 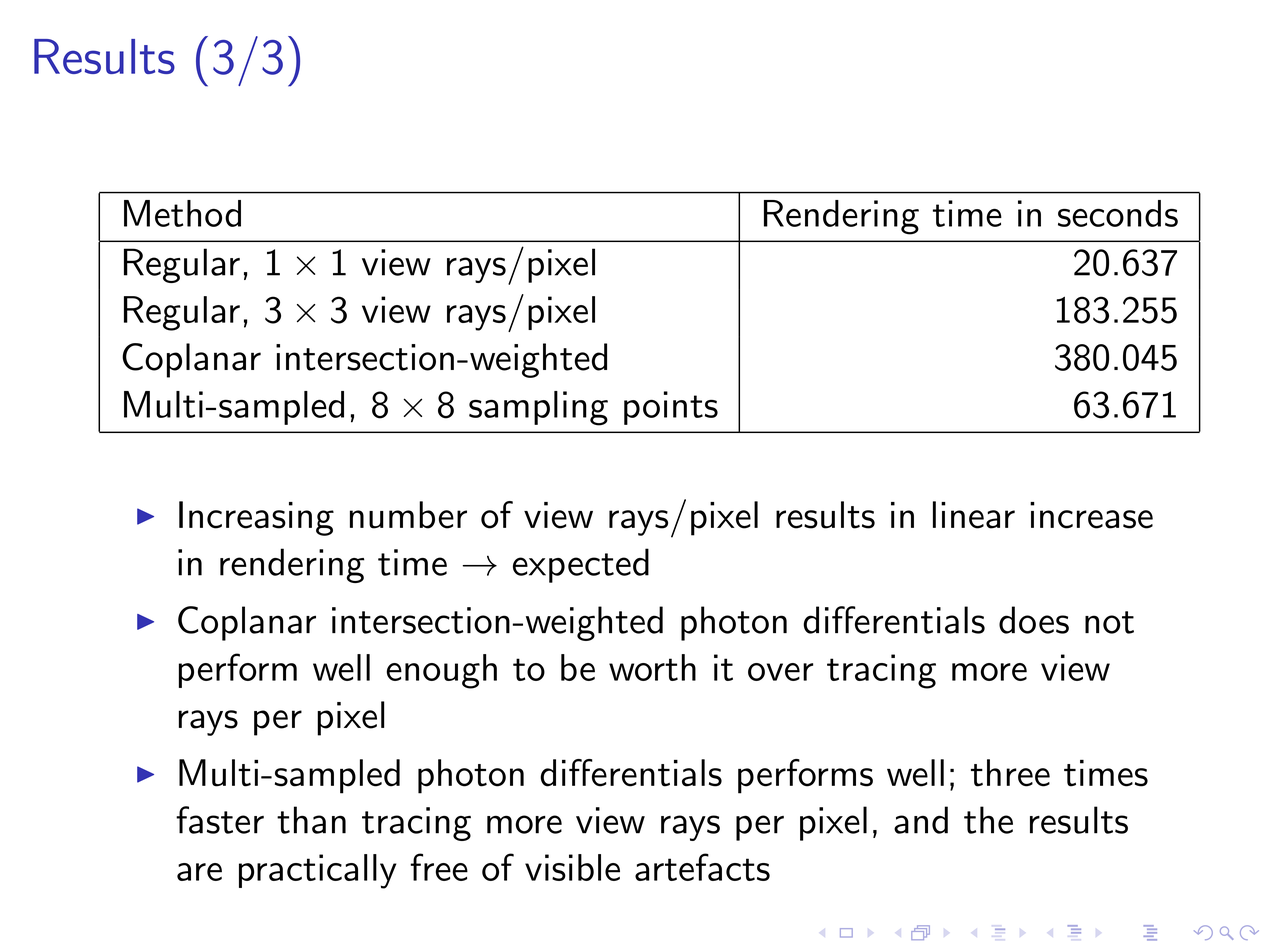 I want to click on Increasing, so click(x=256, y=518).
